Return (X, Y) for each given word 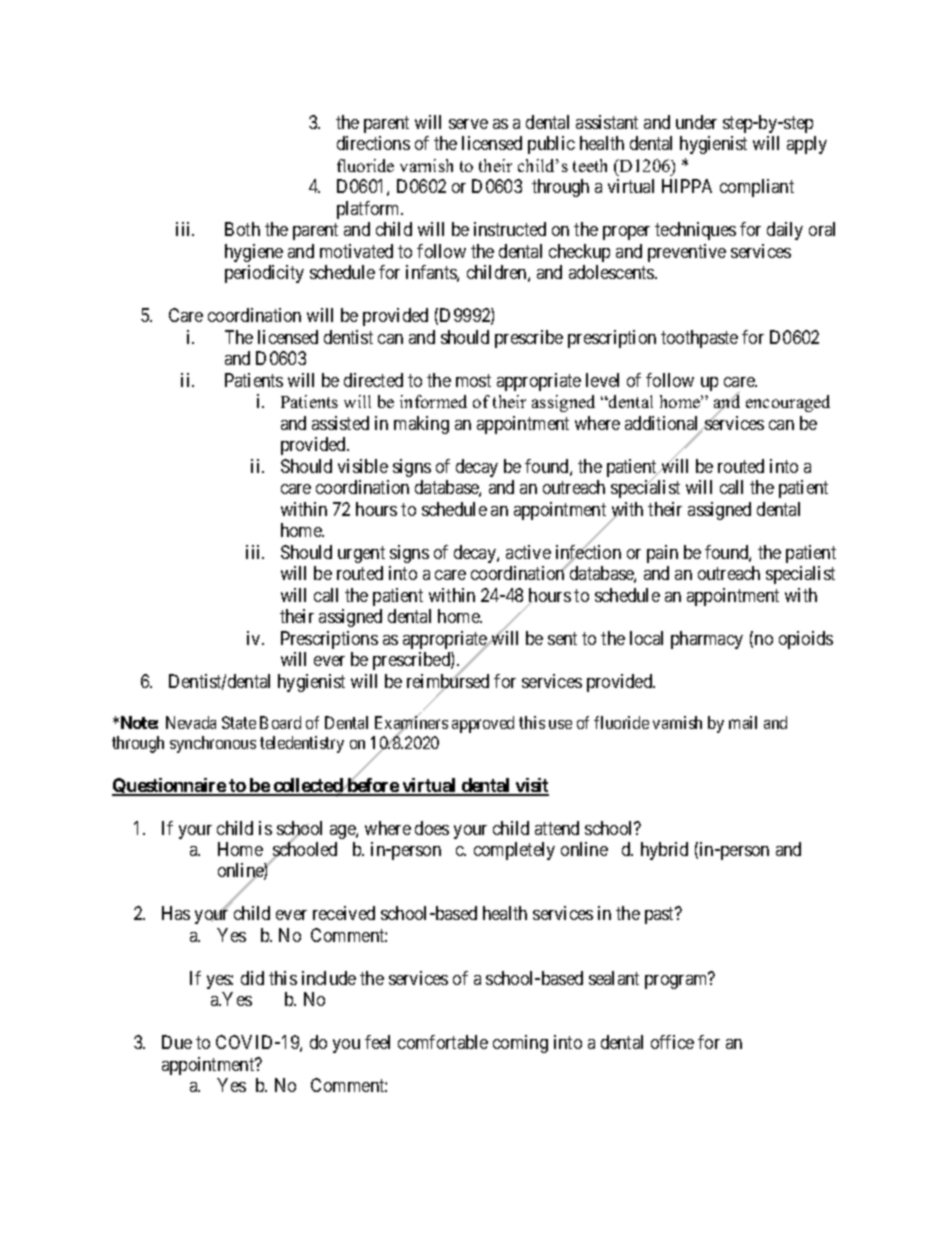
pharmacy (707, 640)
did (252, 978)
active (528, 552)
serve (468, 124)
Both (242, 229)
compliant (757, 188)
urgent (361, 554)
